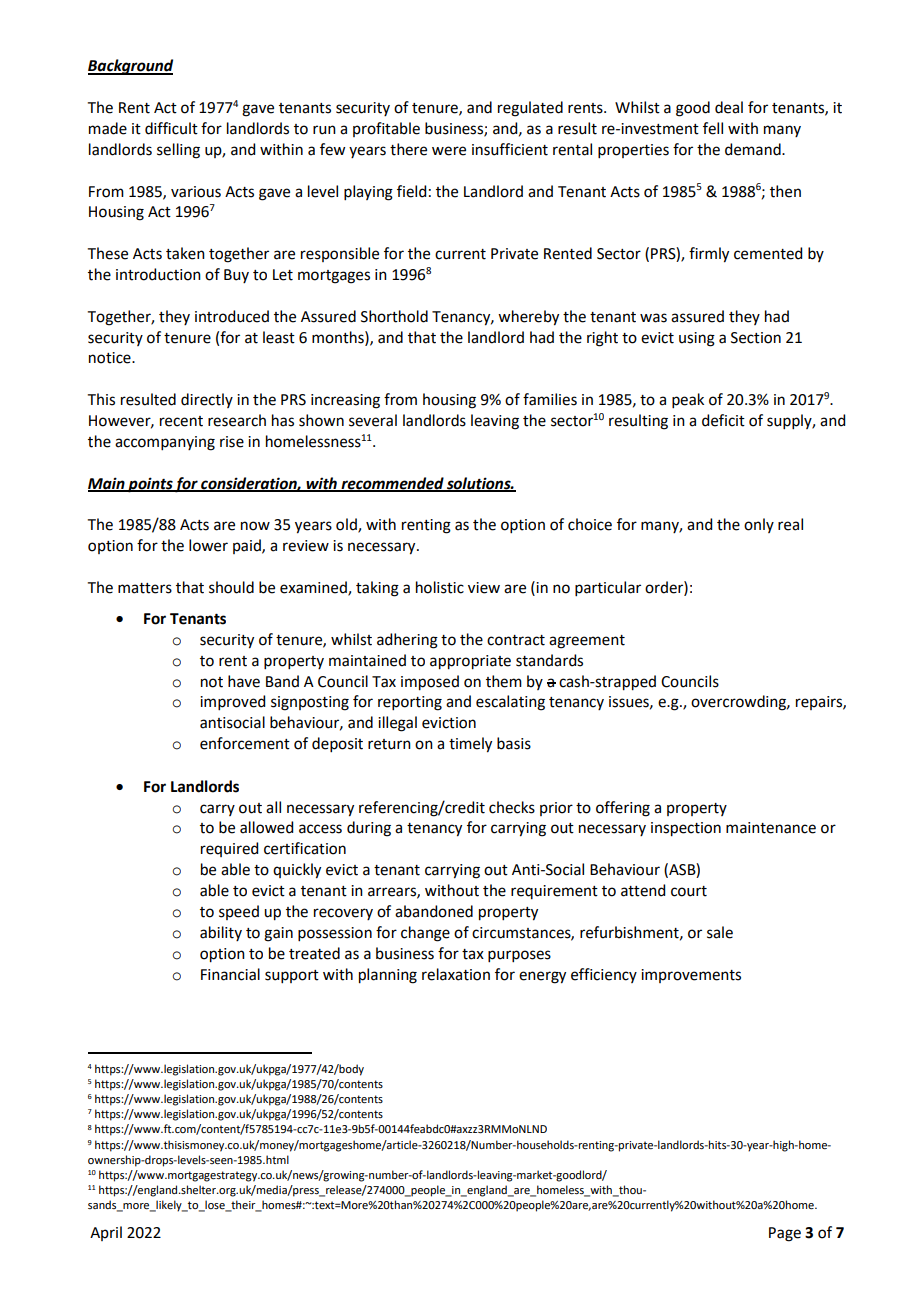 Image resolution: width=924 pixels, height=1308 pixels. Describe the element at coordinates (449, 151) in the screenshot. I see `were` at that location.
